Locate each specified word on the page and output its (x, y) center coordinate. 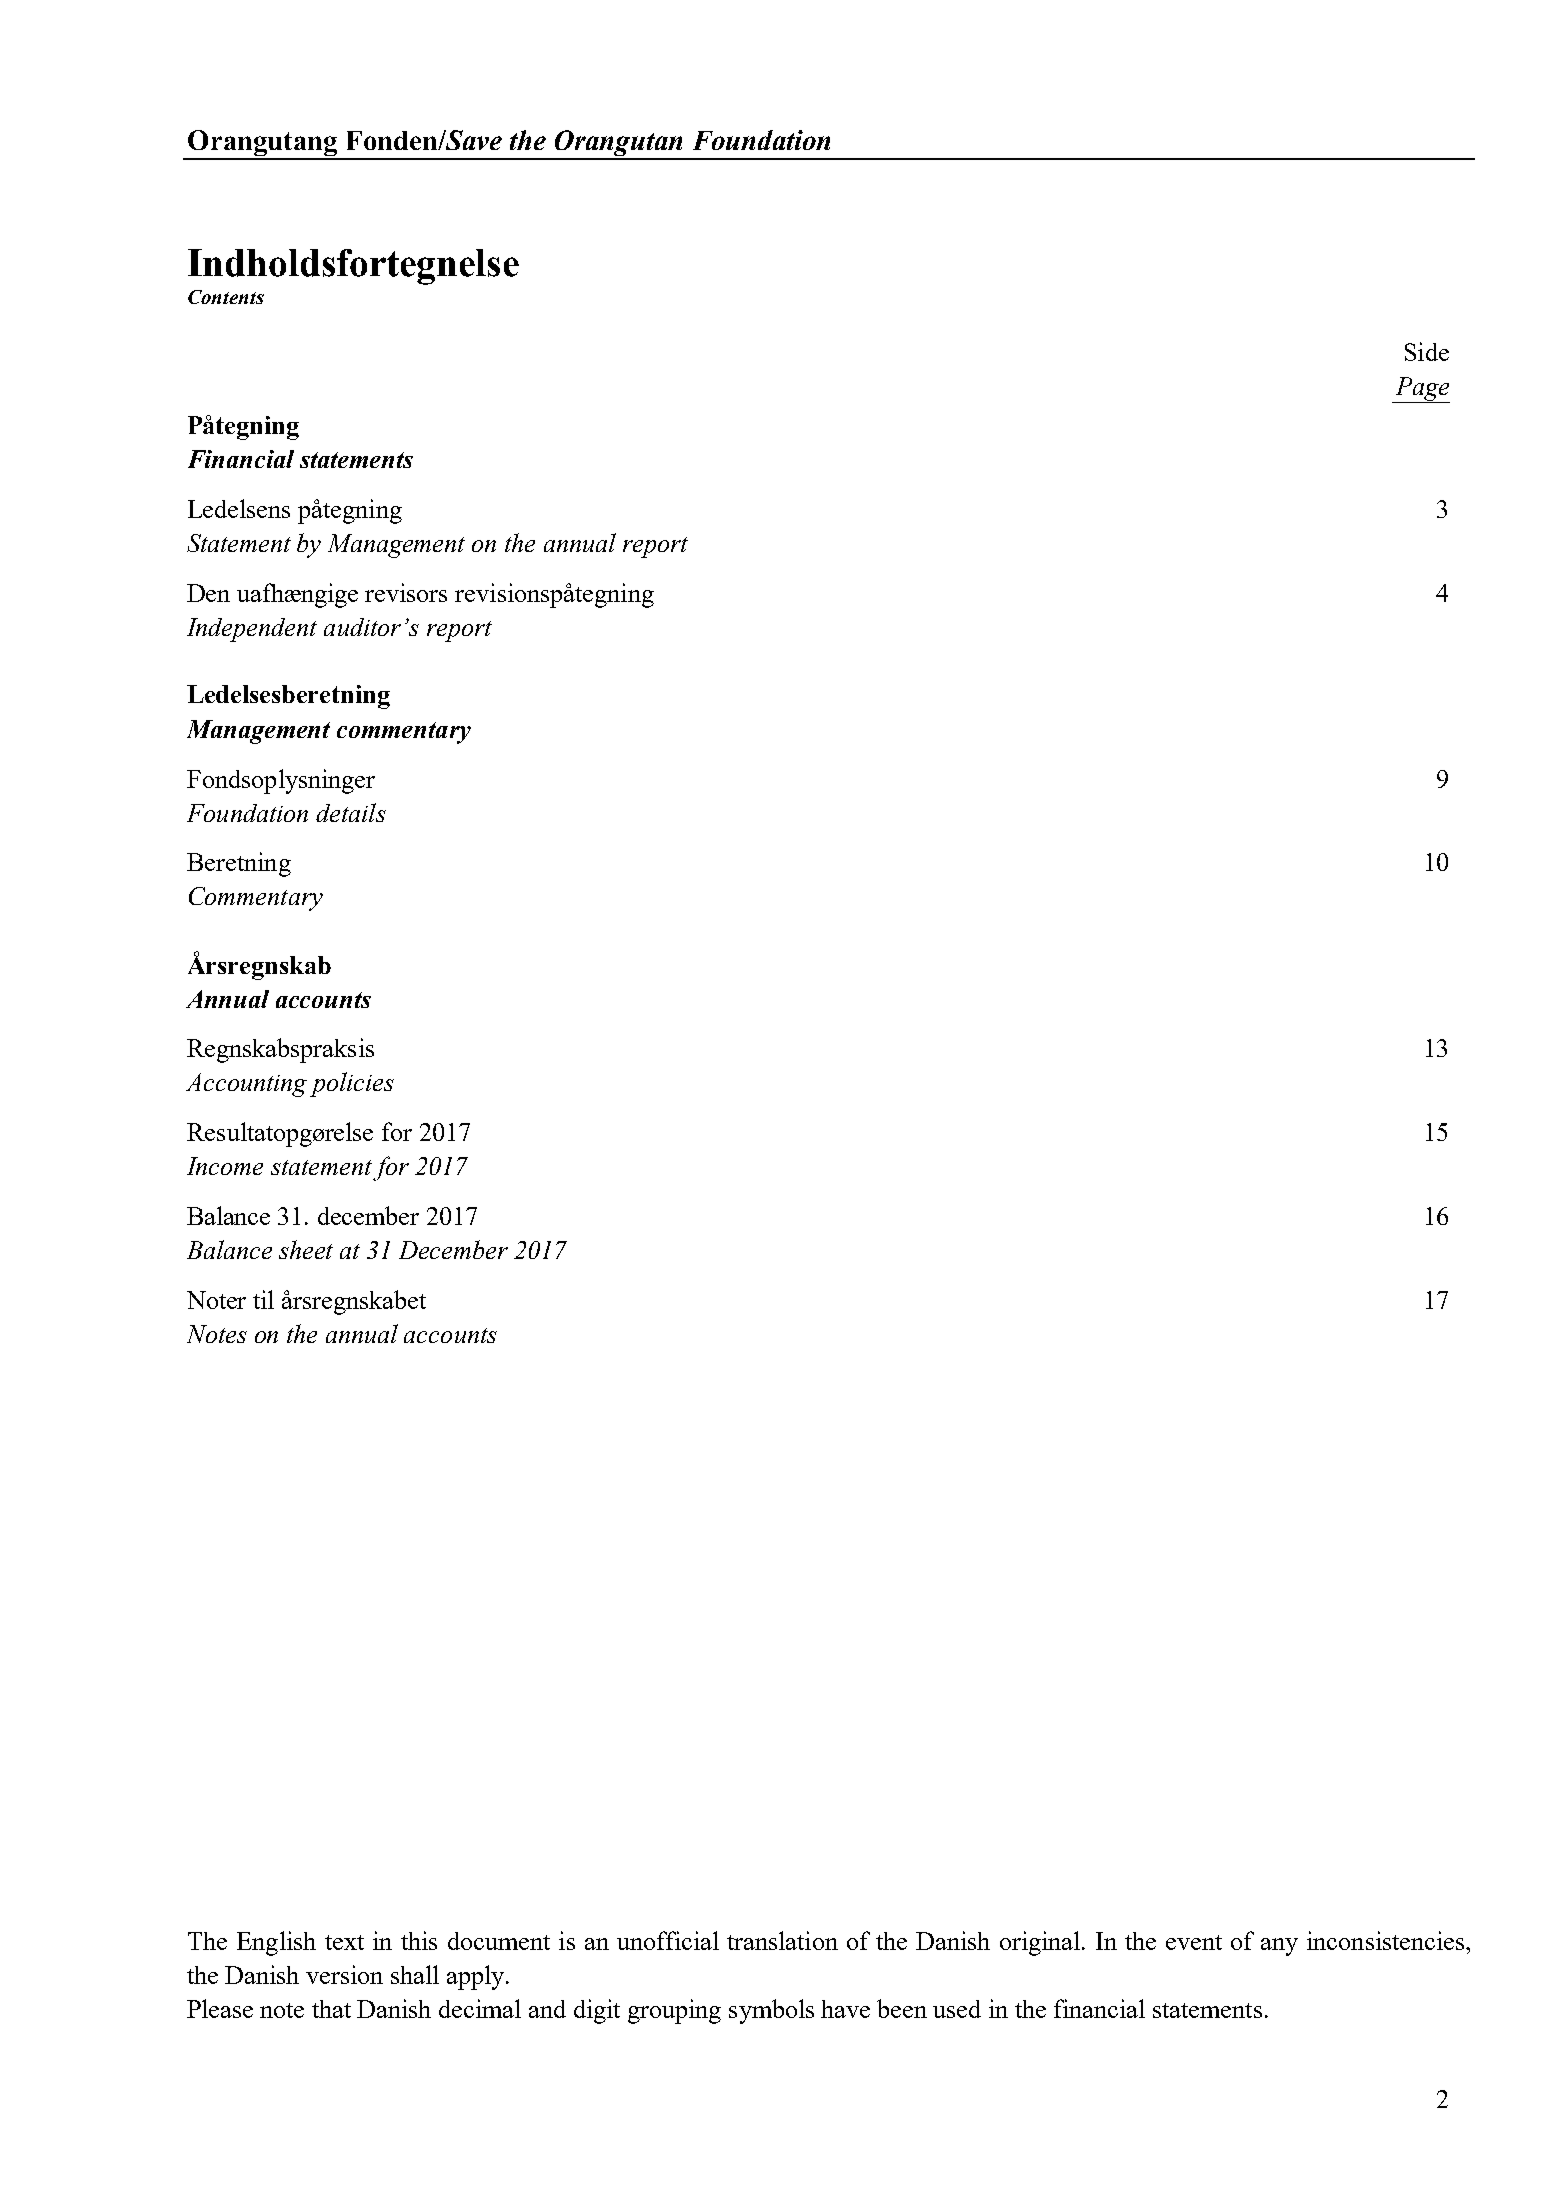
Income (225, 1166)
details (351, 812)
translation (782, 1940)
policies (352, 1084)
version (344, 1974)
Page (1421, 390)
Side (1427, 351)
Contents (226, 297)
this (419, 1940)
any (1279, 1947)
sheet (306, 1249)
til (263, 1299)
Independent (252, 630)
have (845, 2009)
